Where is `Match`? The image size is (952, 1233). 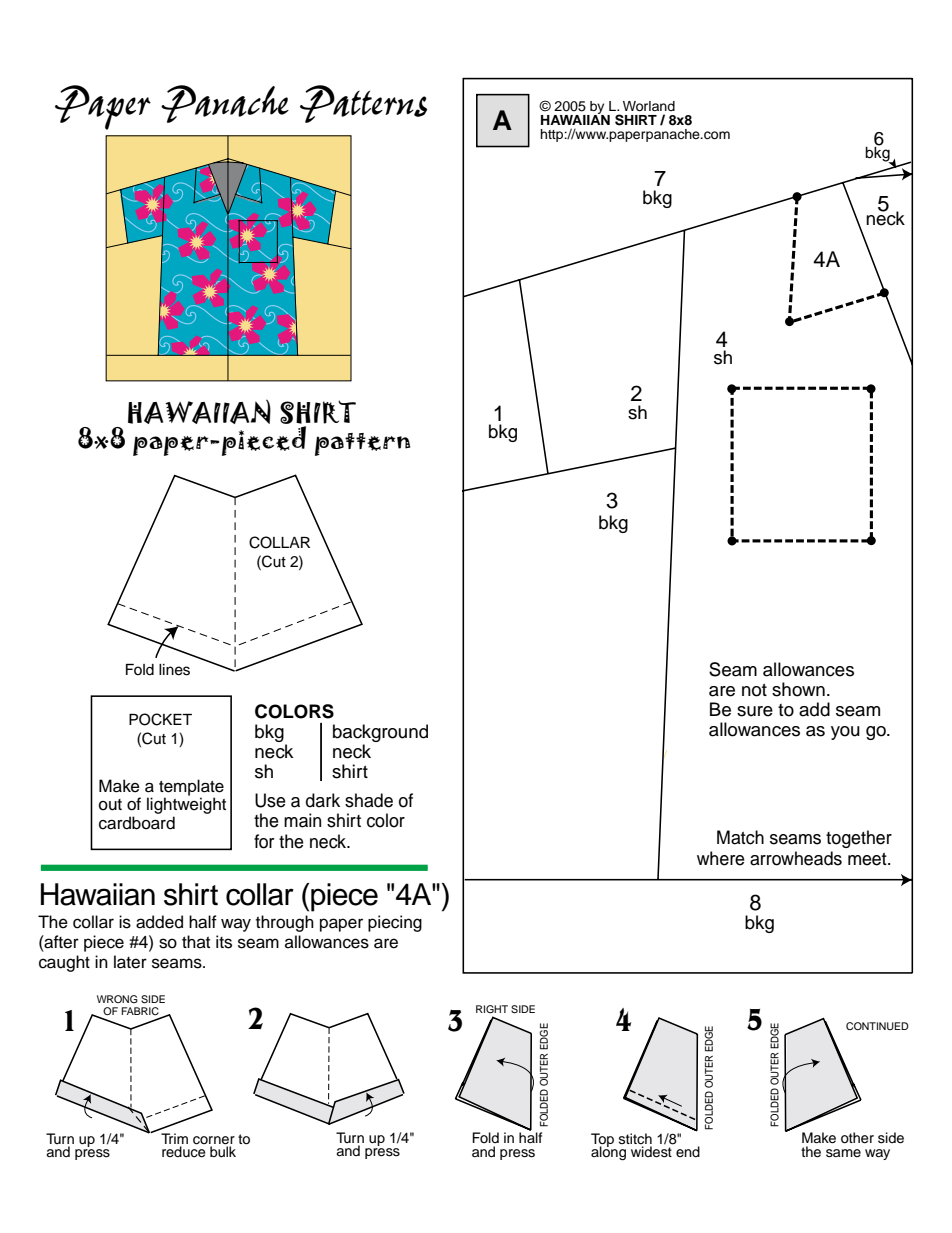
Match is located at coordinates (740, 837).
